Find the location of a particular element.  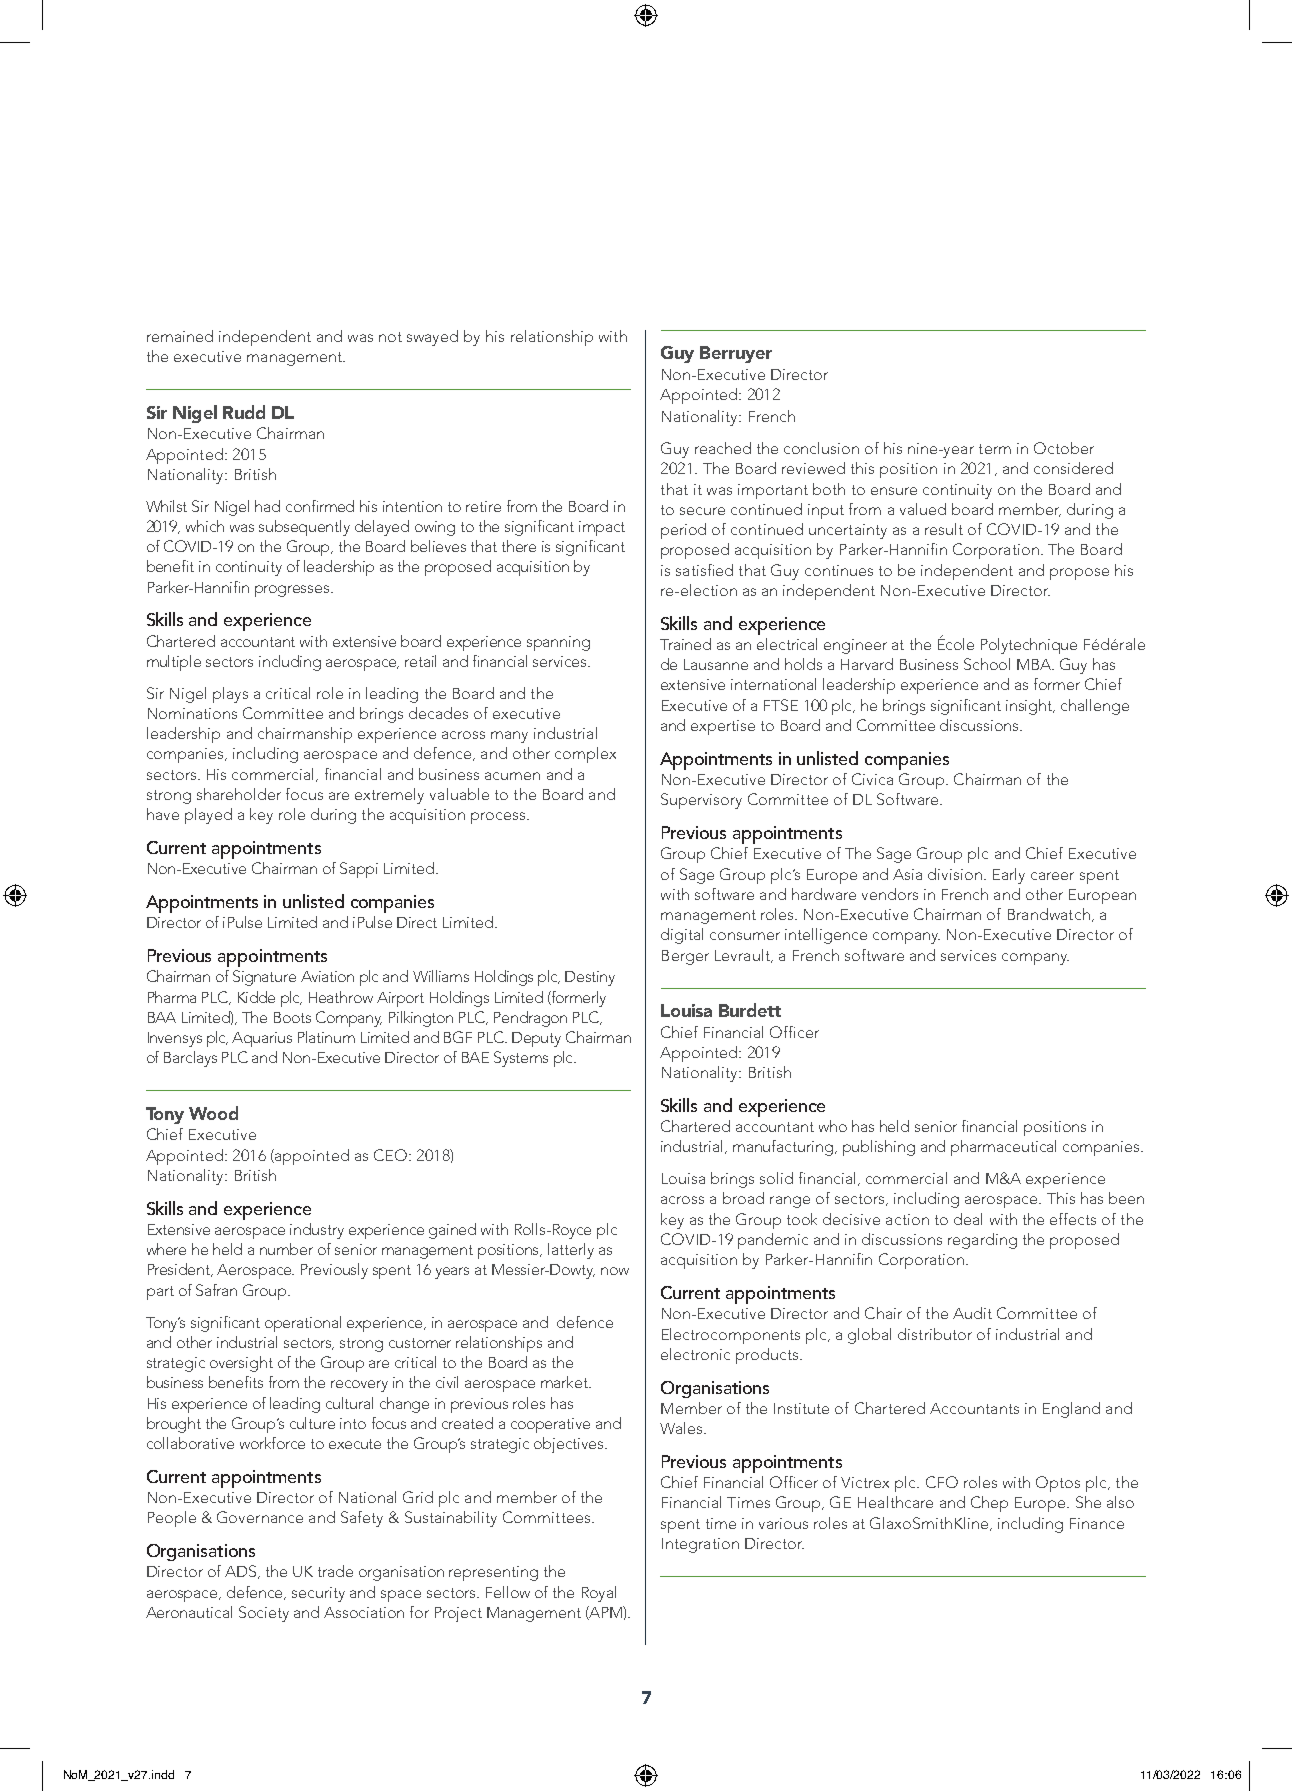

Royal is located at coordinates (599, 1594).
